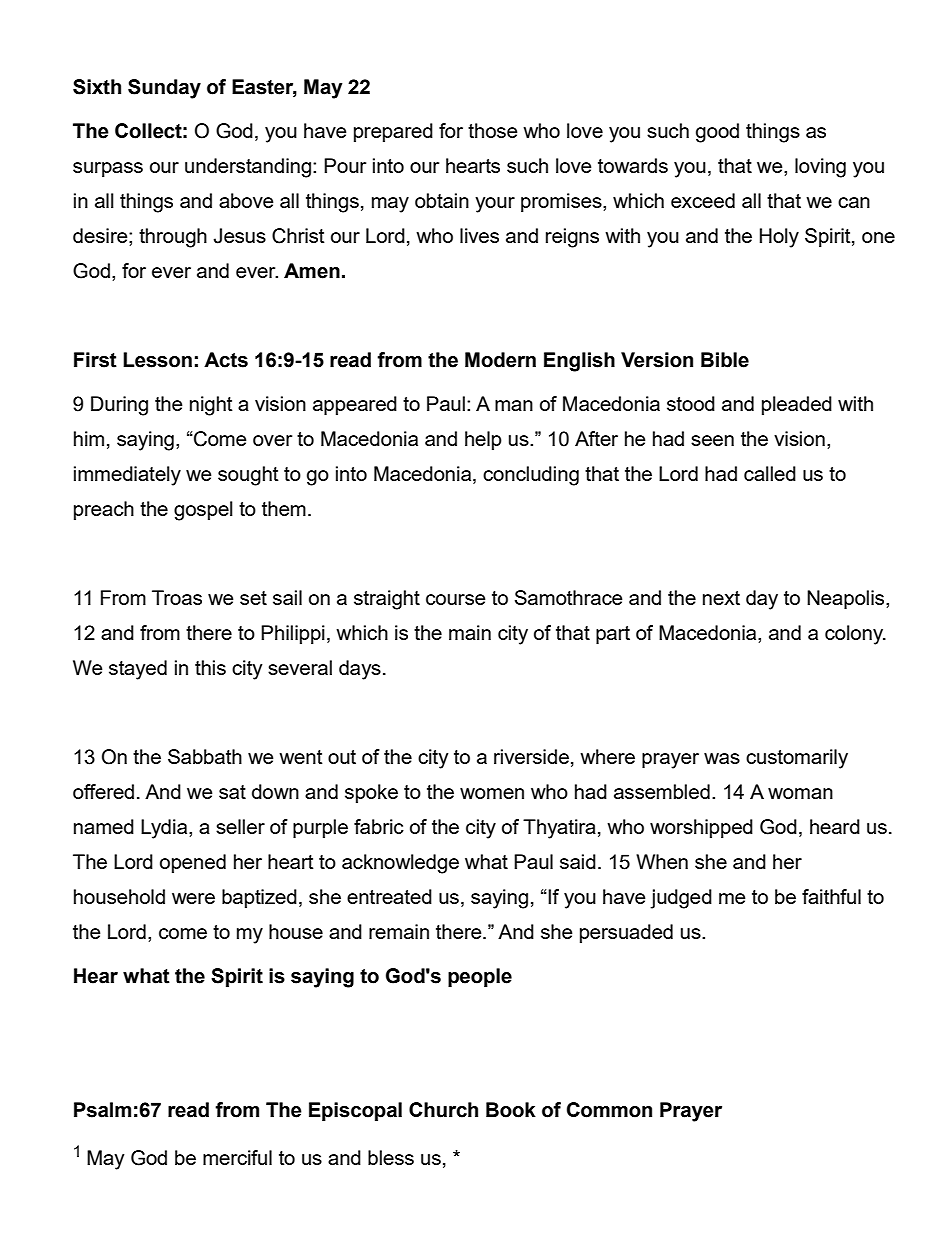 The height and width of the image is (1233, 952). I want to click on called, so click(770, 473).
